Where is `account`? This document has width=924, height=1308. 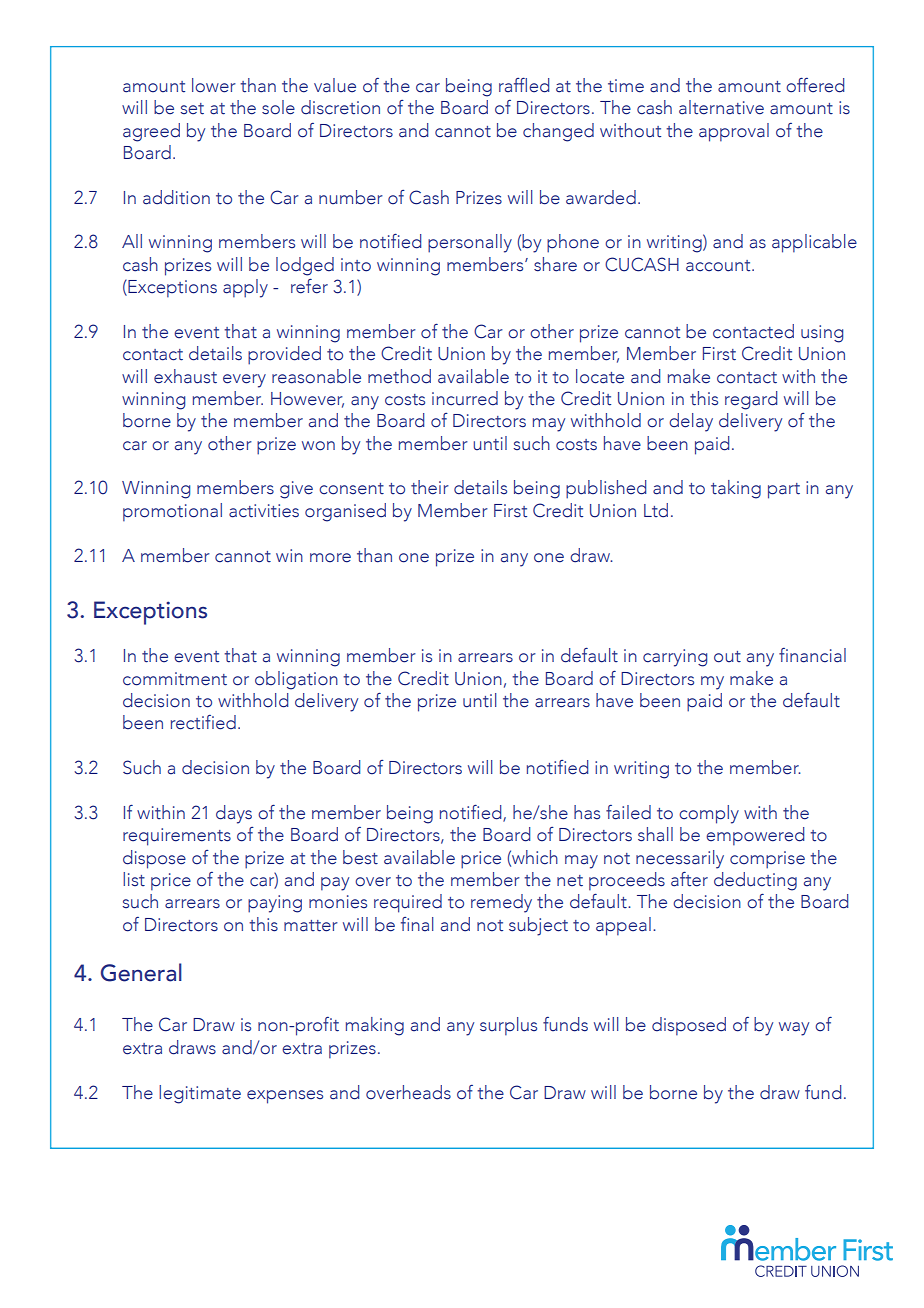 account is located at coordinates (719, 266).
